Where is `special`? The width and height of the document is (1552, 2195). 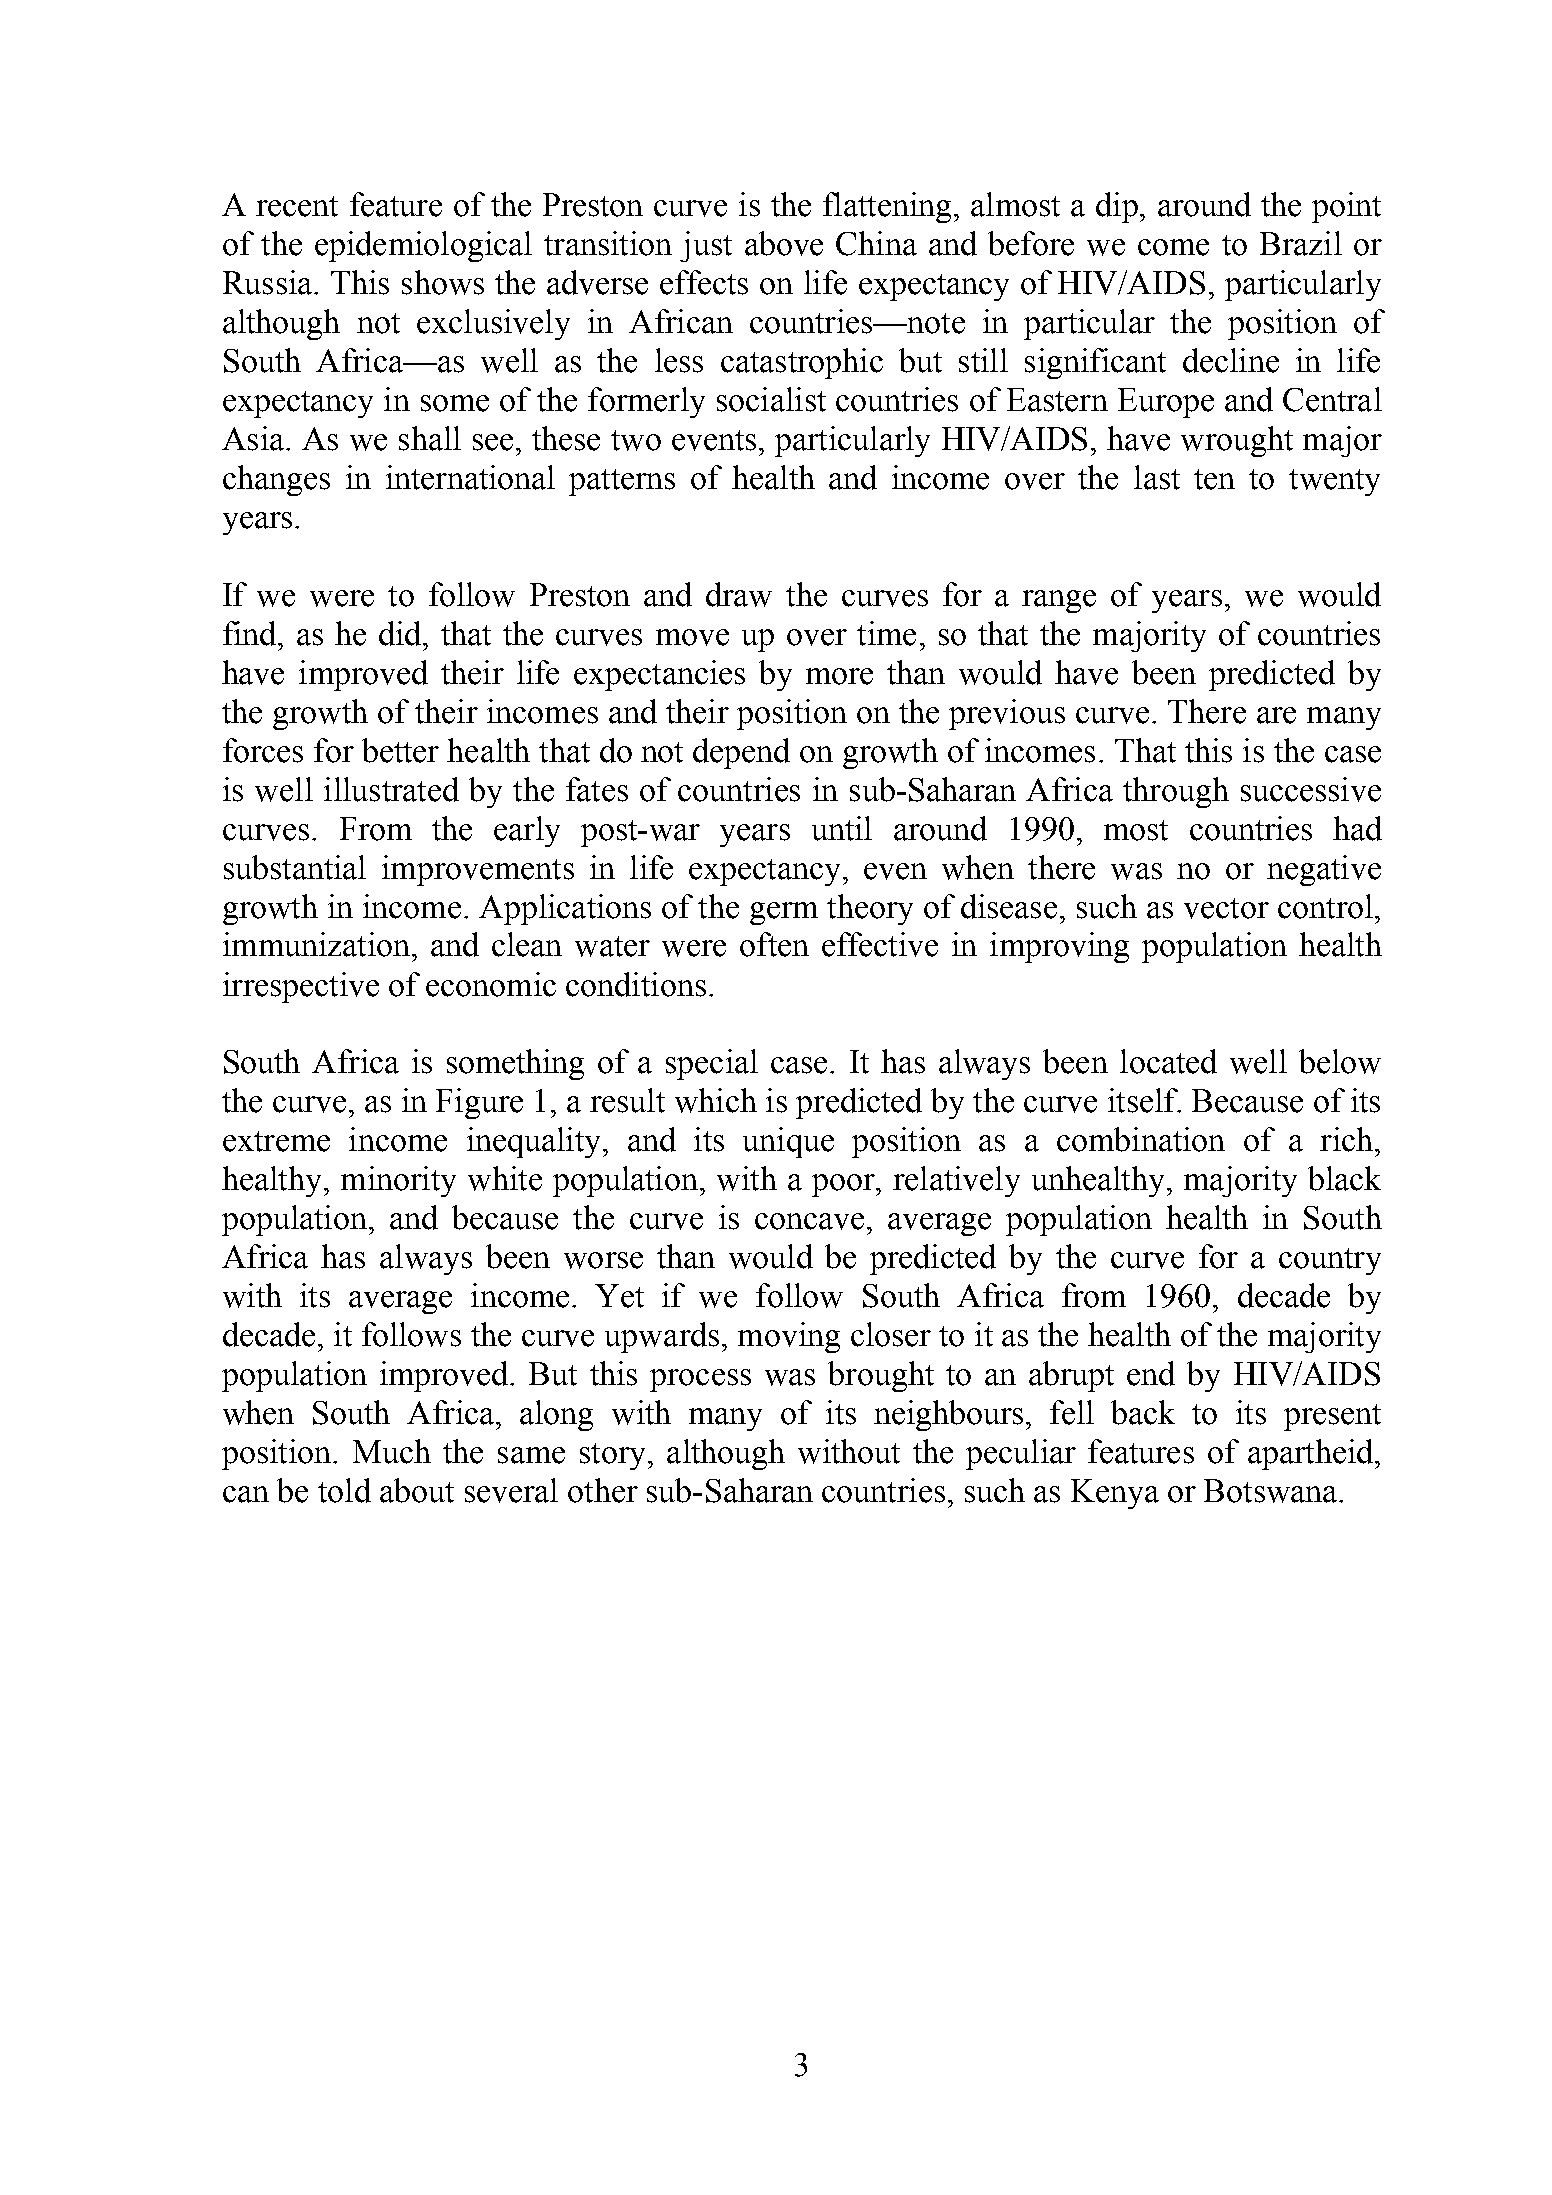 special is located at coordinates (712, 1064).
